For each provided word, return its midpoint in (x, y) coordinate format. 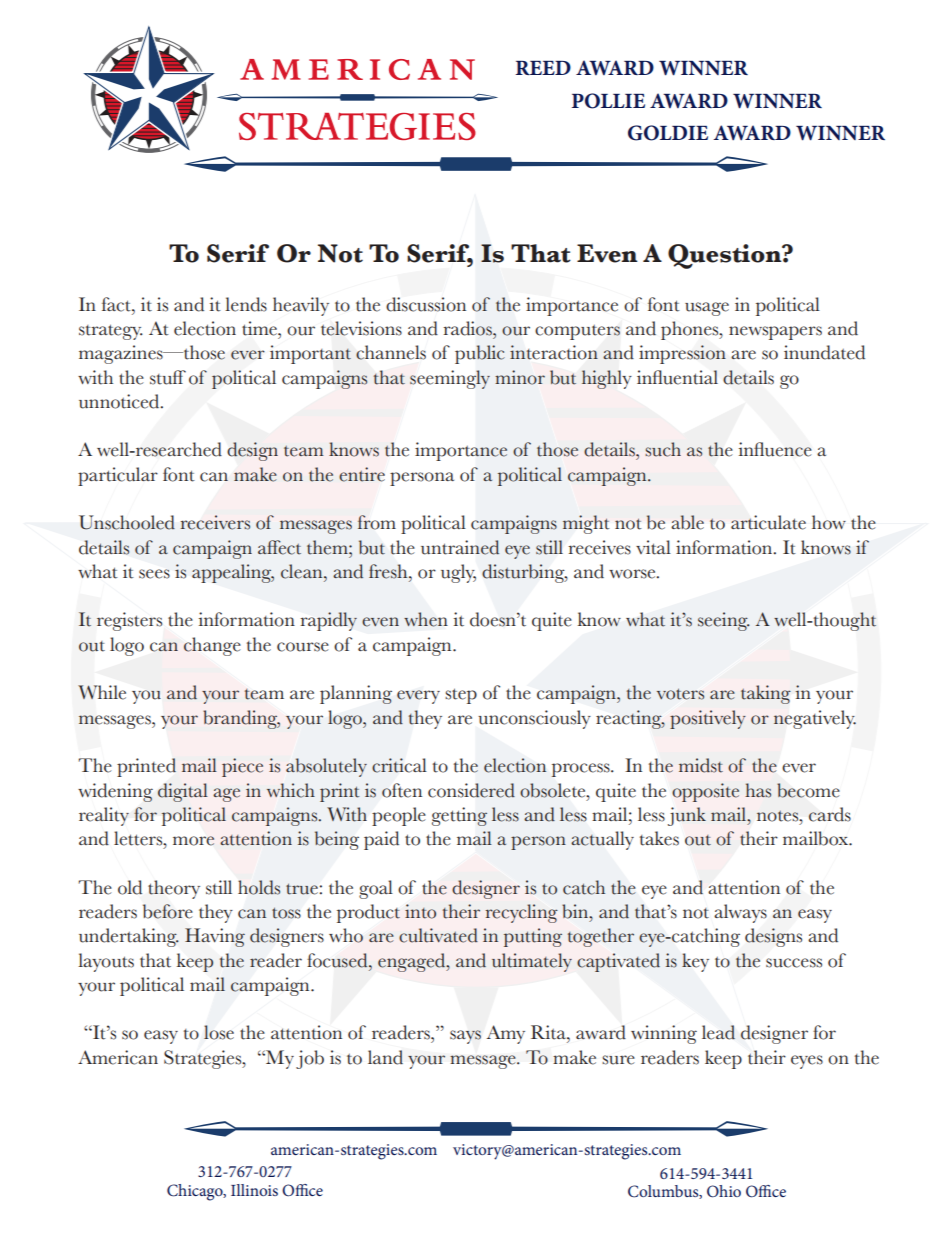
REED (543, 68)
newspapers (775, 333)
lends (246, 304)
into (420, 911)
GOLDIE (668, 133)
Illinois (254, 1190)
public (480, 354)
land (385, 1057)
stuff (168, 377)
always (740, 913)
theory (174, 889)
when (426, 619)
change (212, 646)
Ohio (724, 1191)
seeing (724, 621)
